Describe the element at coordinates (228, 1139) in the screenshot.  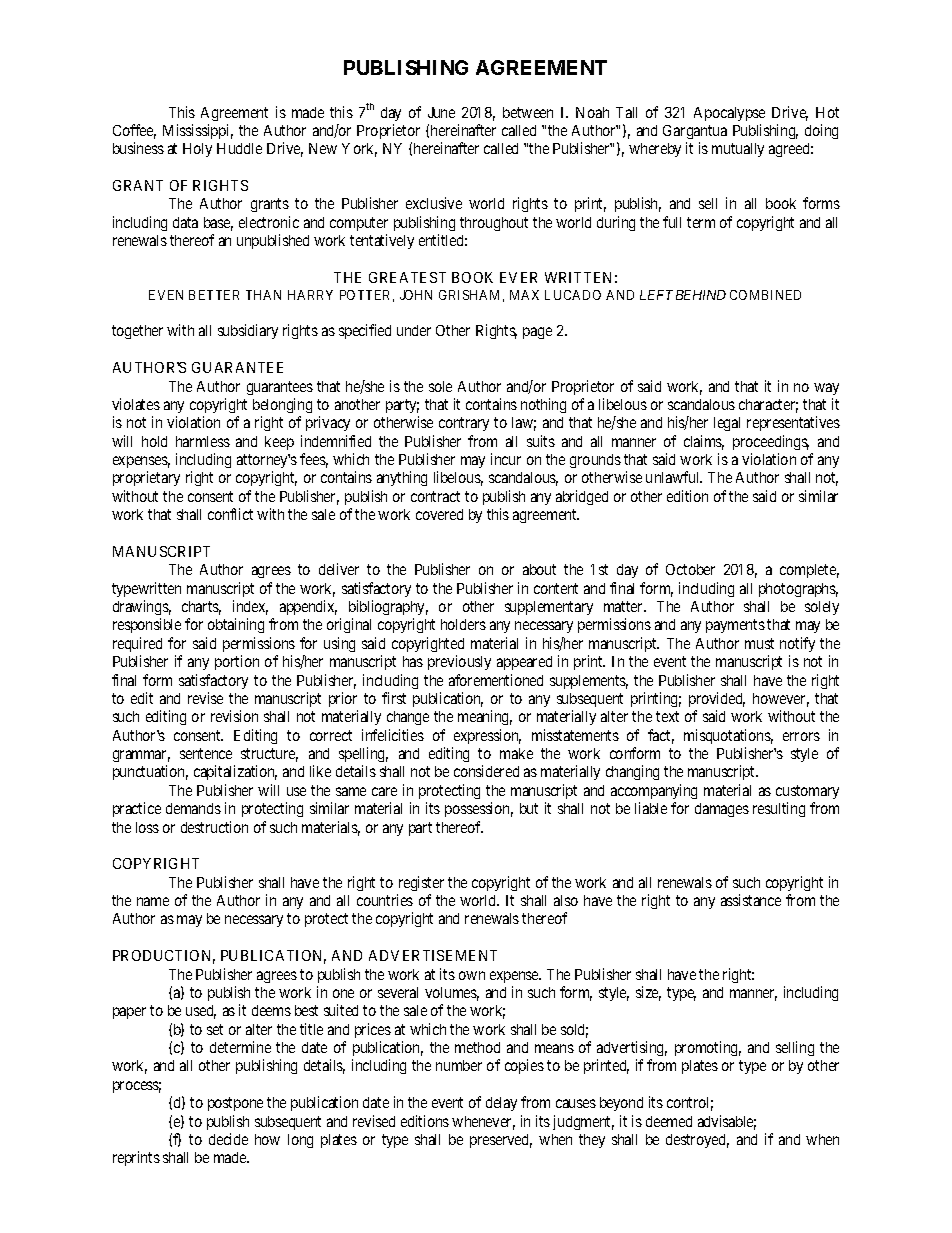
I see `decide` at that location.
